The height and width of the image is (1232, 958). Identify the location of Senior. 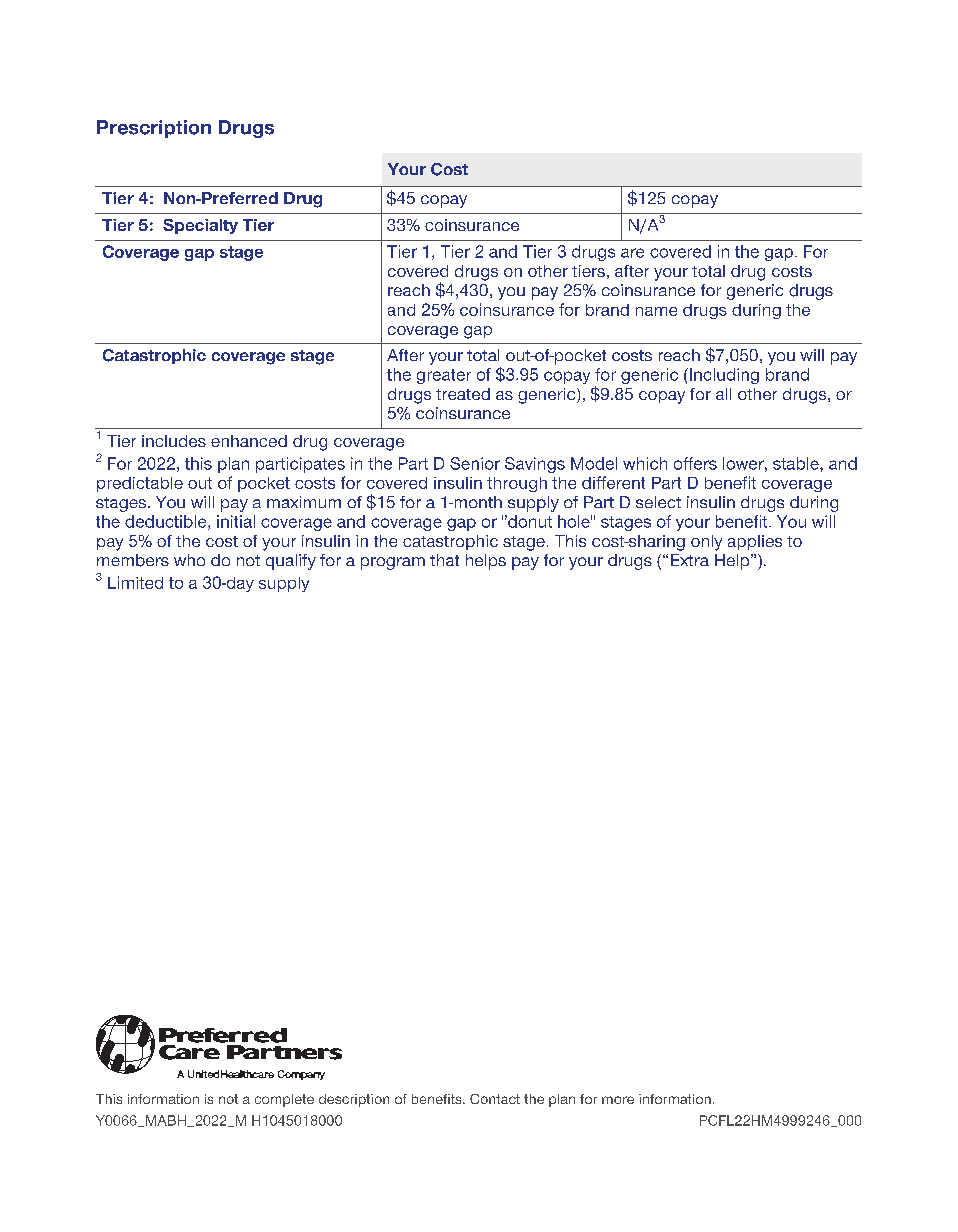
(475, 463).
